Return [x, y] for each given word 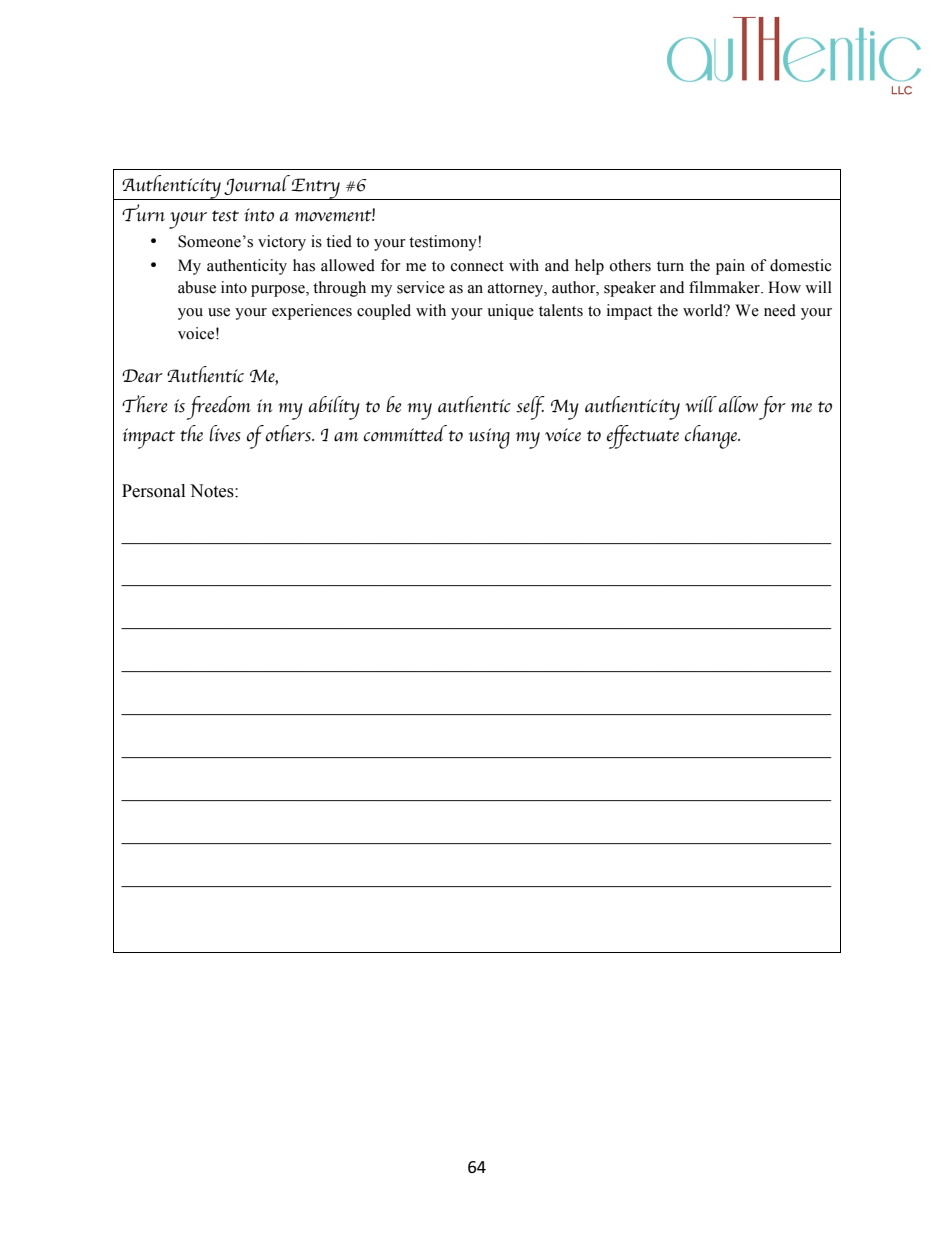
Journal [257, 185]
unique [510, 312]
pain [730, 267]
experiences [312, 312]
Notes [213, 491]
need [780, 310]
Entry [316, 189]
